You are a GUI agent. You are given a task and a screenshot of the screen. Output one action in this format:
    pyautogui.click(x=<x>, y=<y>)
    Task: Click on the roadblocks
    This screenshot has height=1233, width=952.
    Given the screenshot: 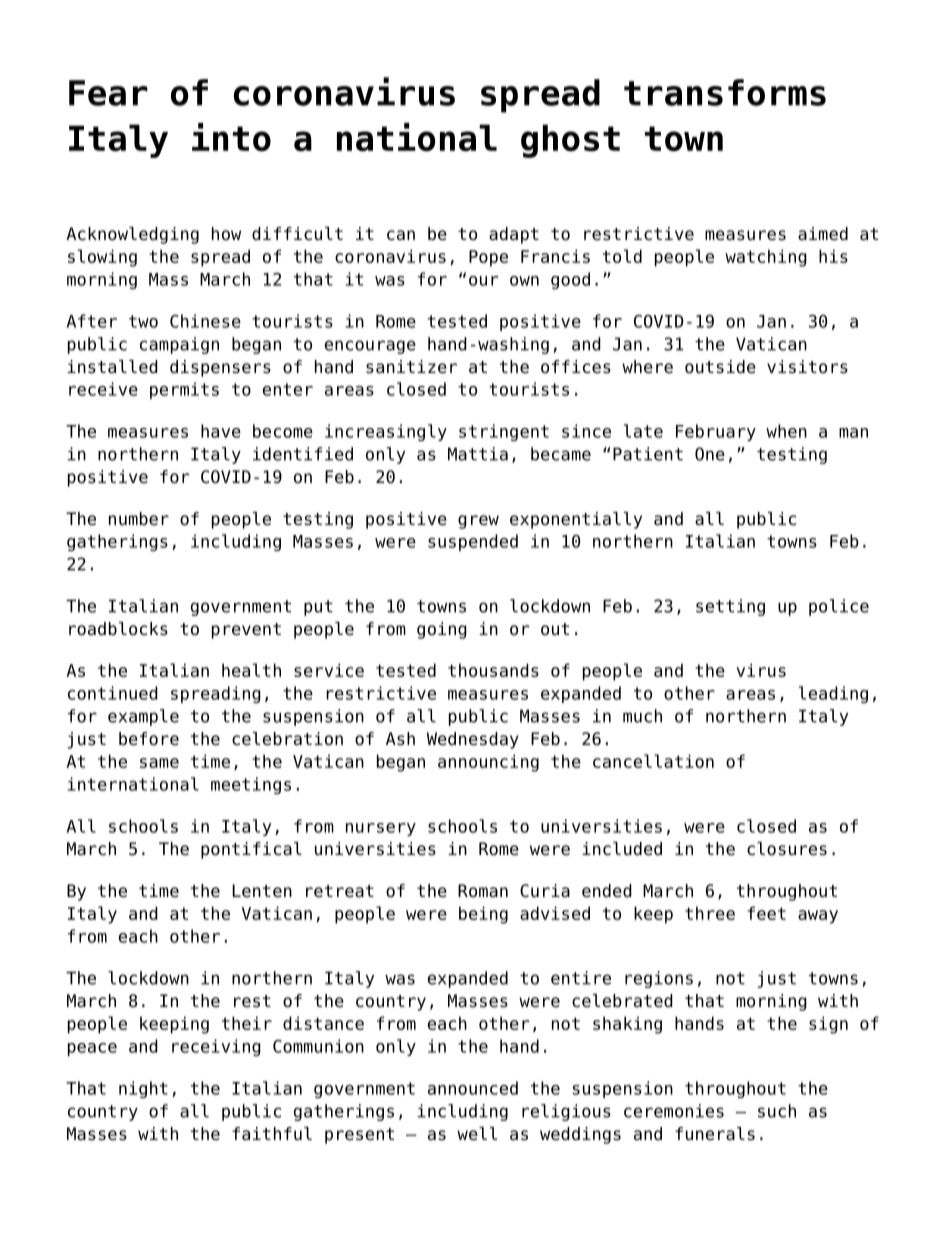 What is the action you would take?
    pyautogui.click(x=118, y=629)
